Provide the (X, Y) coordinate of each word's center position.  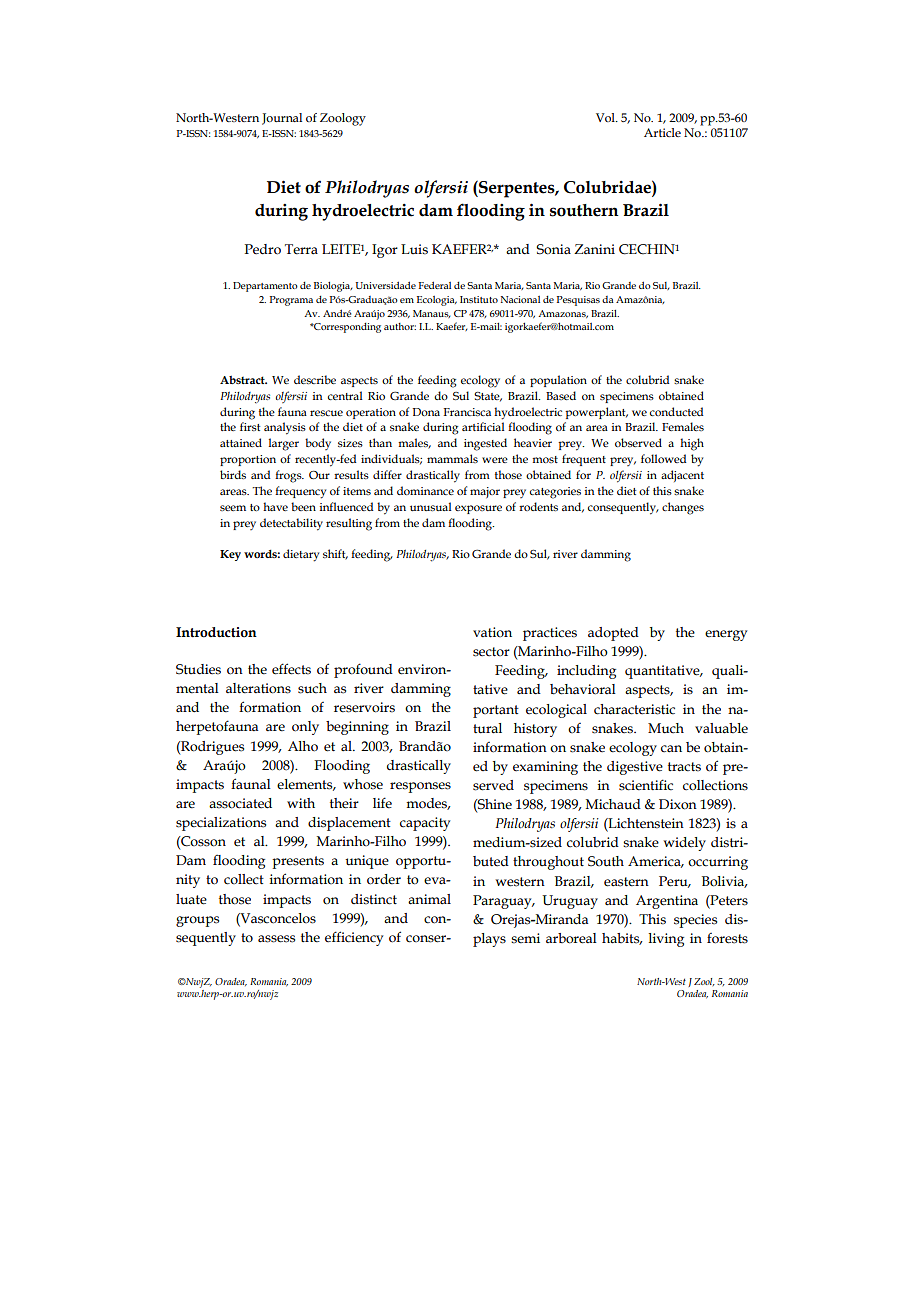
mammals (452, 458)
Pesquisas (578, 301)
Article (662, 132)
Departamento (265, 287)
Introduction (216, 632)
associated (240, 803)
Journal (282, 119)
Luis (414, 249)
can (671, 749)
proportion (248, 460)
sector (491, 652)
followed (664, 458)
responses (420, 787)
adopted (613, 634)
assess (276, 939)
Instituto (479, 299)
